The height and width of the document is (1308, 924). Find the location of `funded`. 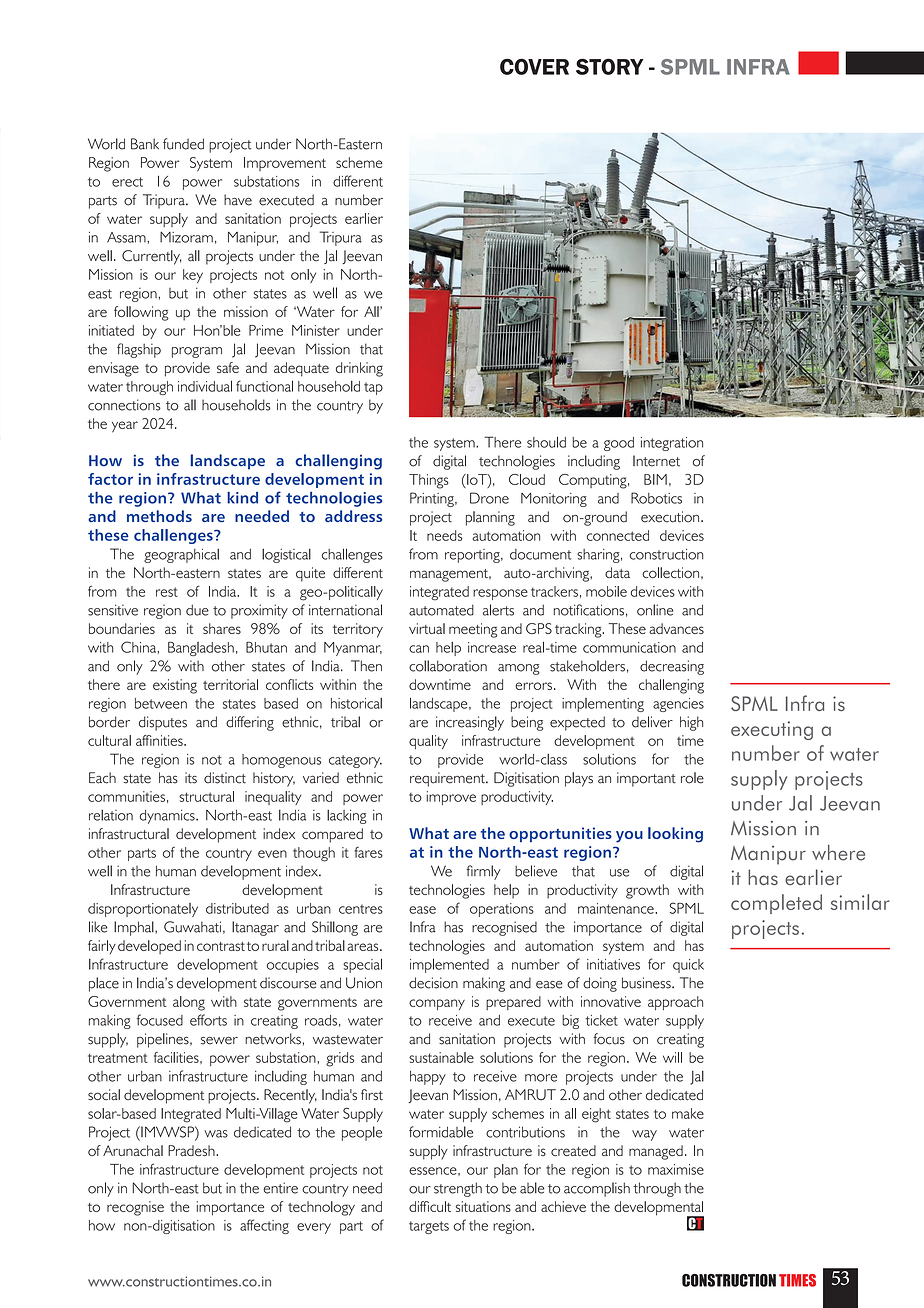

funded is located at coordinates (183, 144).
